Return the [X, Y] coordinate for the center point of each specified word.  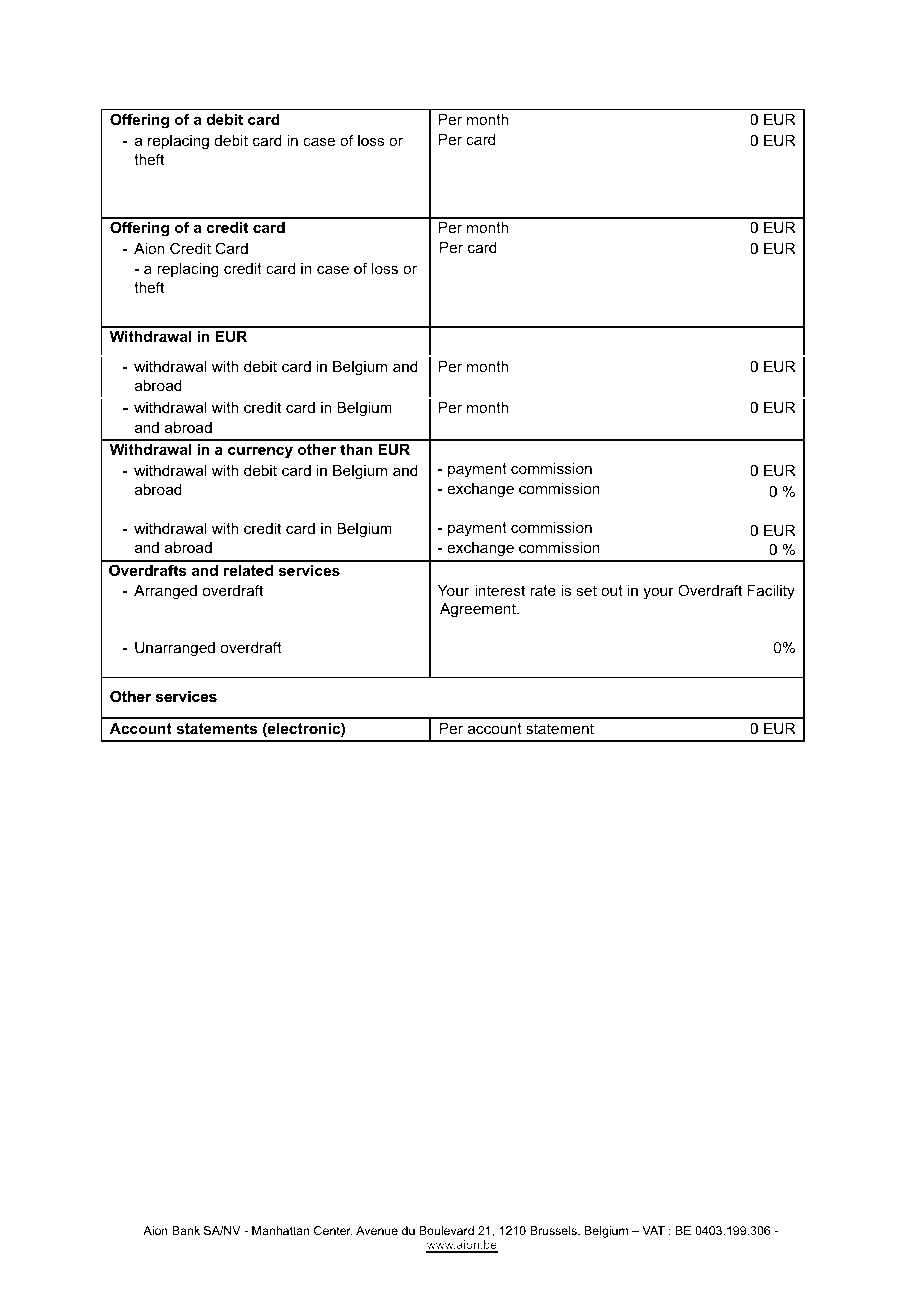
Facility [771, 592]
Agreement [479, 610]
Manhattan [281, 1230]
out [612, 590]
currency [260, 452]
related [248, 570]
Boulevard [446, 1230]
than [356, 449]
